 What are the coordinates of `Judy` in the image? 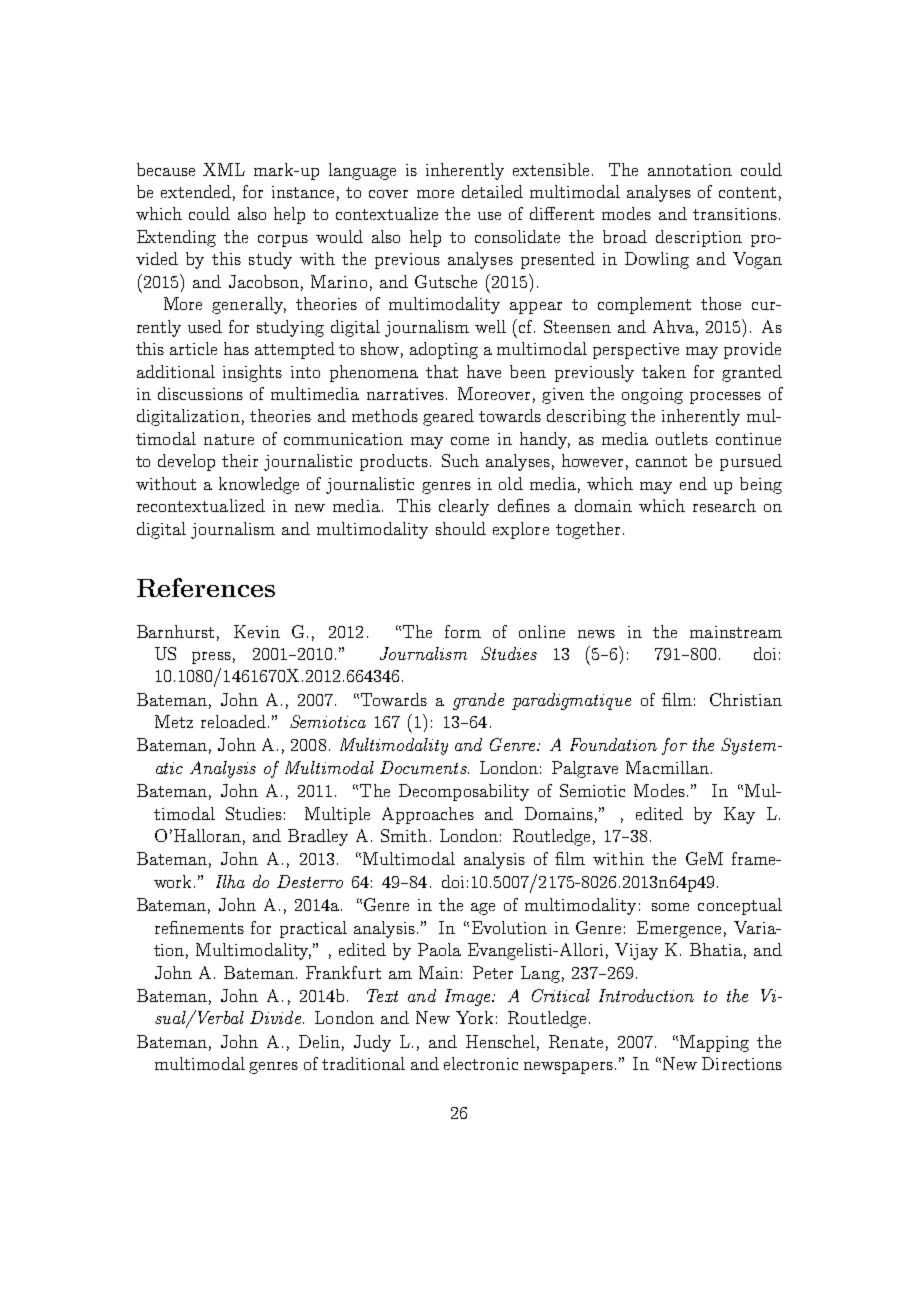 It's located at (372, 1043).
